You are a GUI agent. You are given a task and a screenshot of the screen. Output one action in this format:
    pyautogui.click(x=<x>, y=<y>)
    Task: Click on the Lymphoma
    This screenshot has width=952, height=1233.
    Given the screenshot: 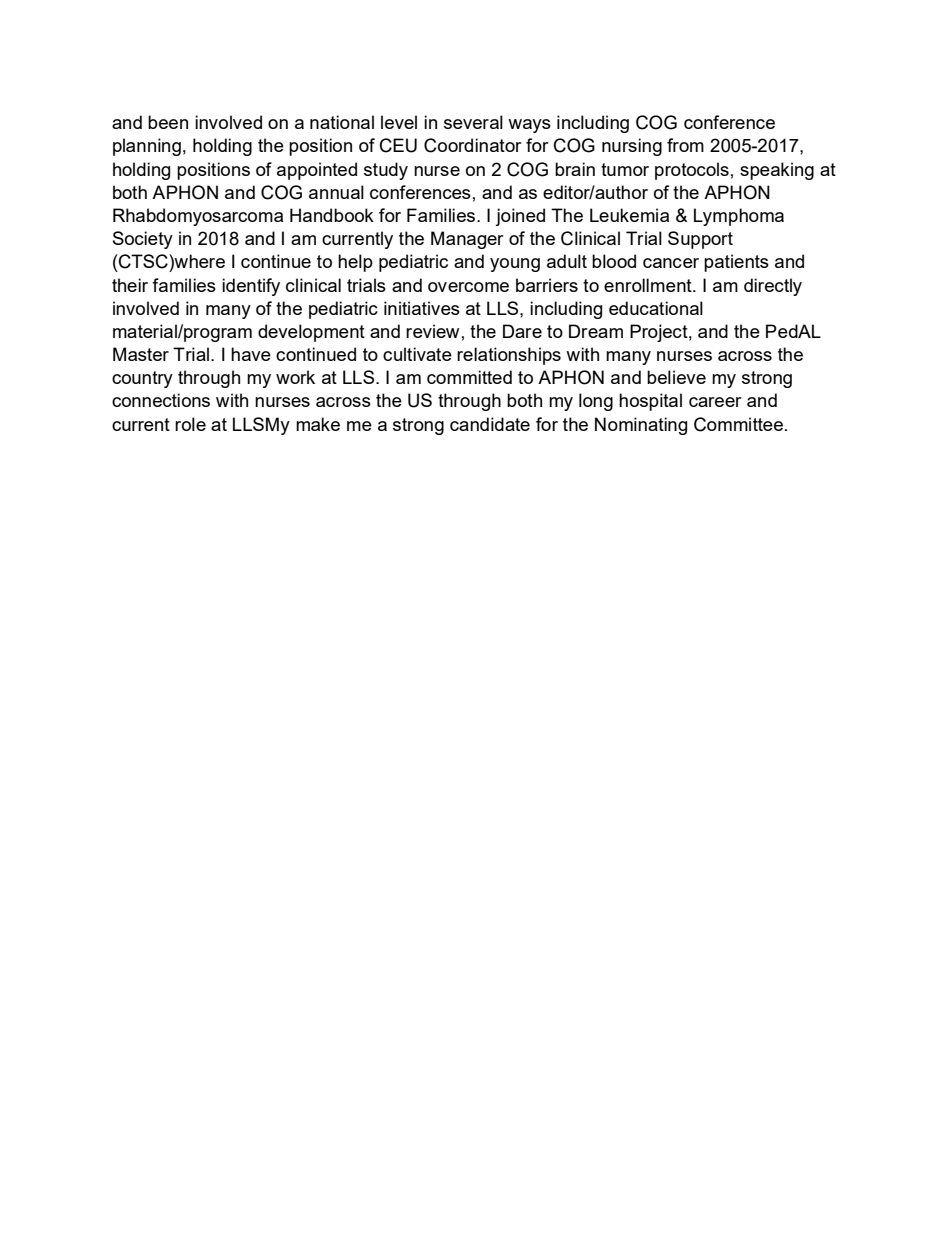 What is the action you would take?
    pyautogui.click(x=739, y=217)
